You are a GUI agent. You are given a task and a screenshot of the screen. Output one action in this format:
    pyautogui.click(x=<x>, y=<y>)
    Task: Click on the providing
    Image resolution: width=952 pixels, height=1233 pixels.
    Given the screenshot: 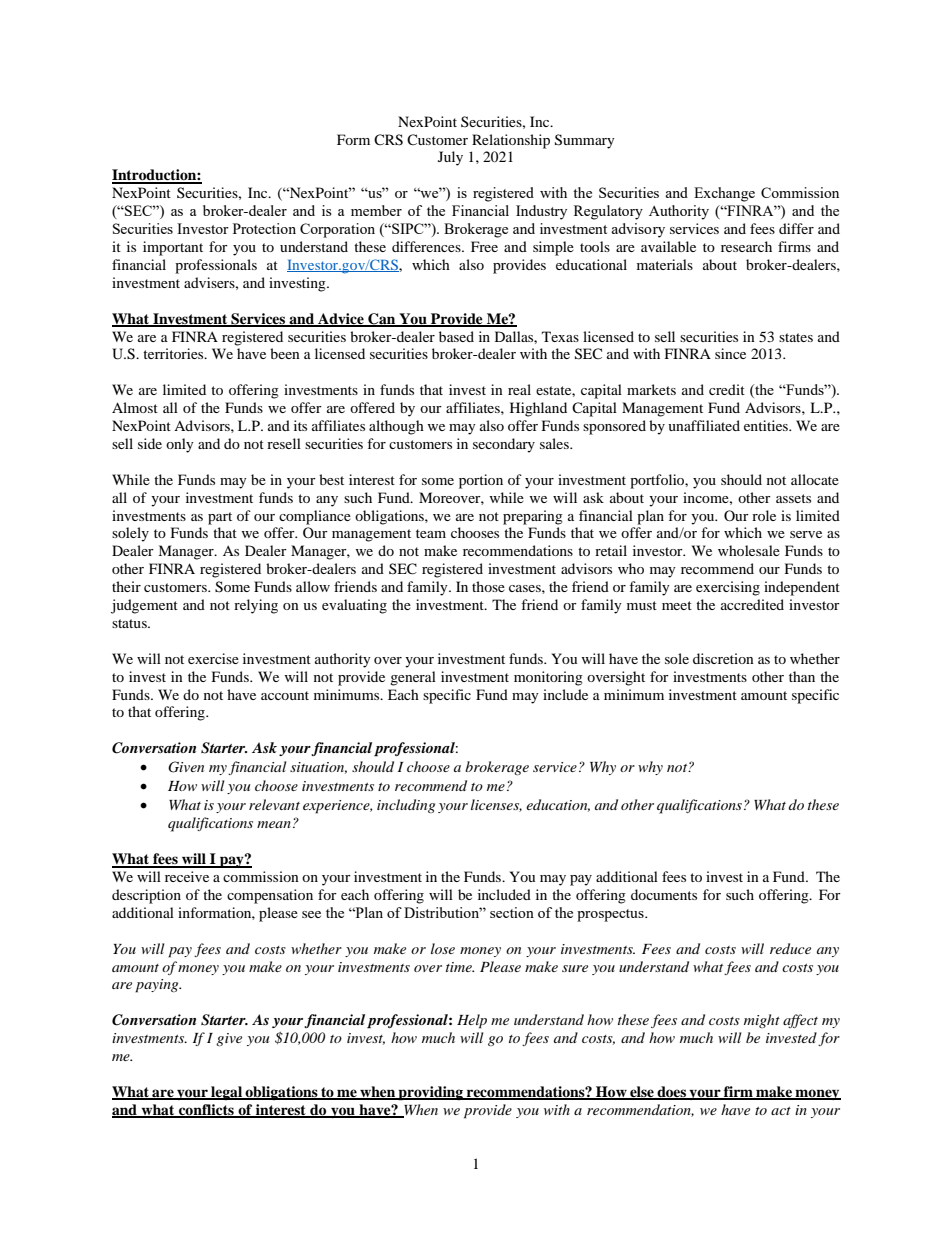 What is the action you would take?
    pyautogui.click(x=431, y=1093)
